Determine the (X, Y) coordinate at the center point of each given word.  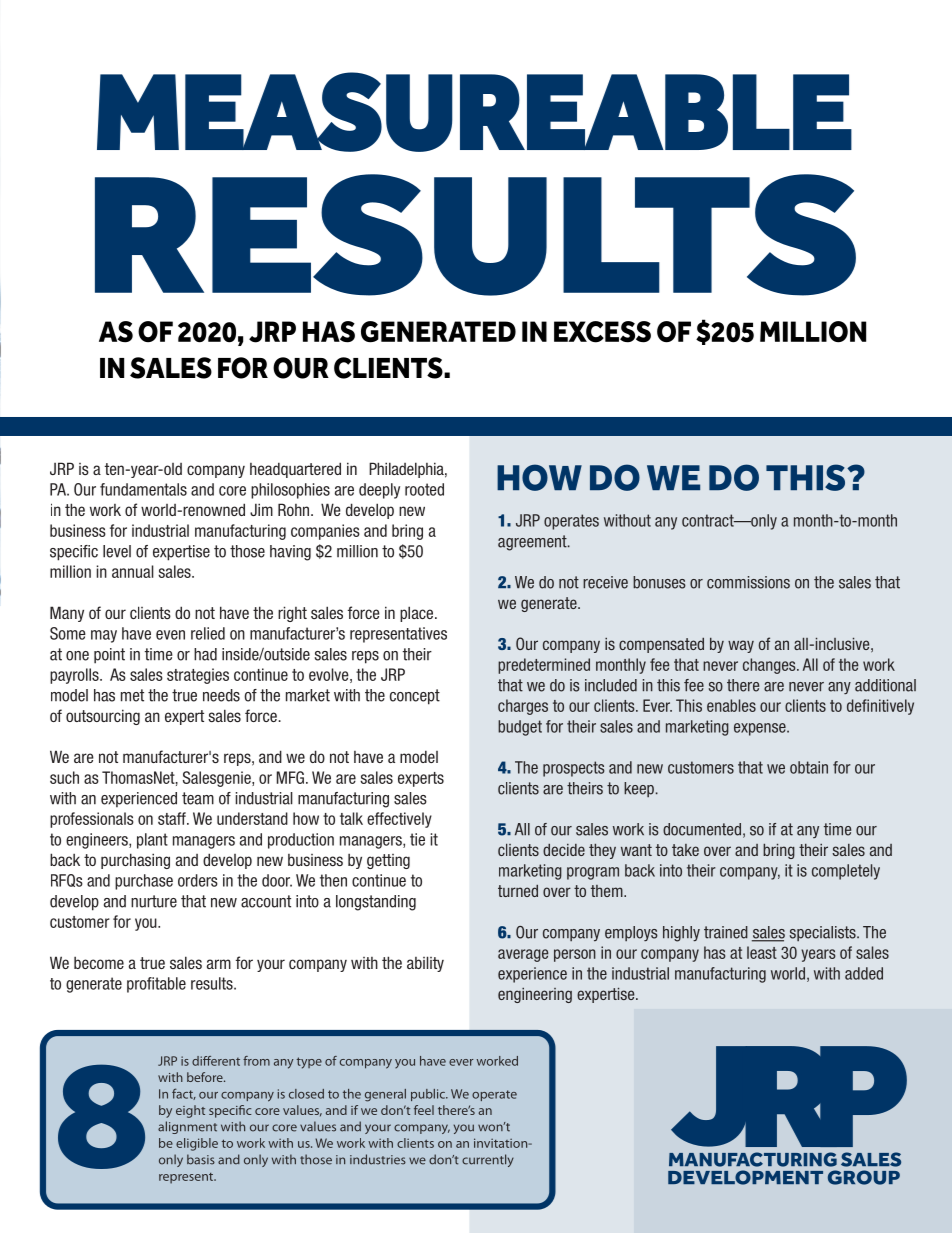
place (418, 614)
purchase (144, 882)
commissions (748, 582)
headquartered (295, 470)
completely (846, 872)
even (170, 635)
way (741, 646)
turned (518, 891)
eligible (197, 1144)
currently (488, 1160)
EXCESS (602, 332)
